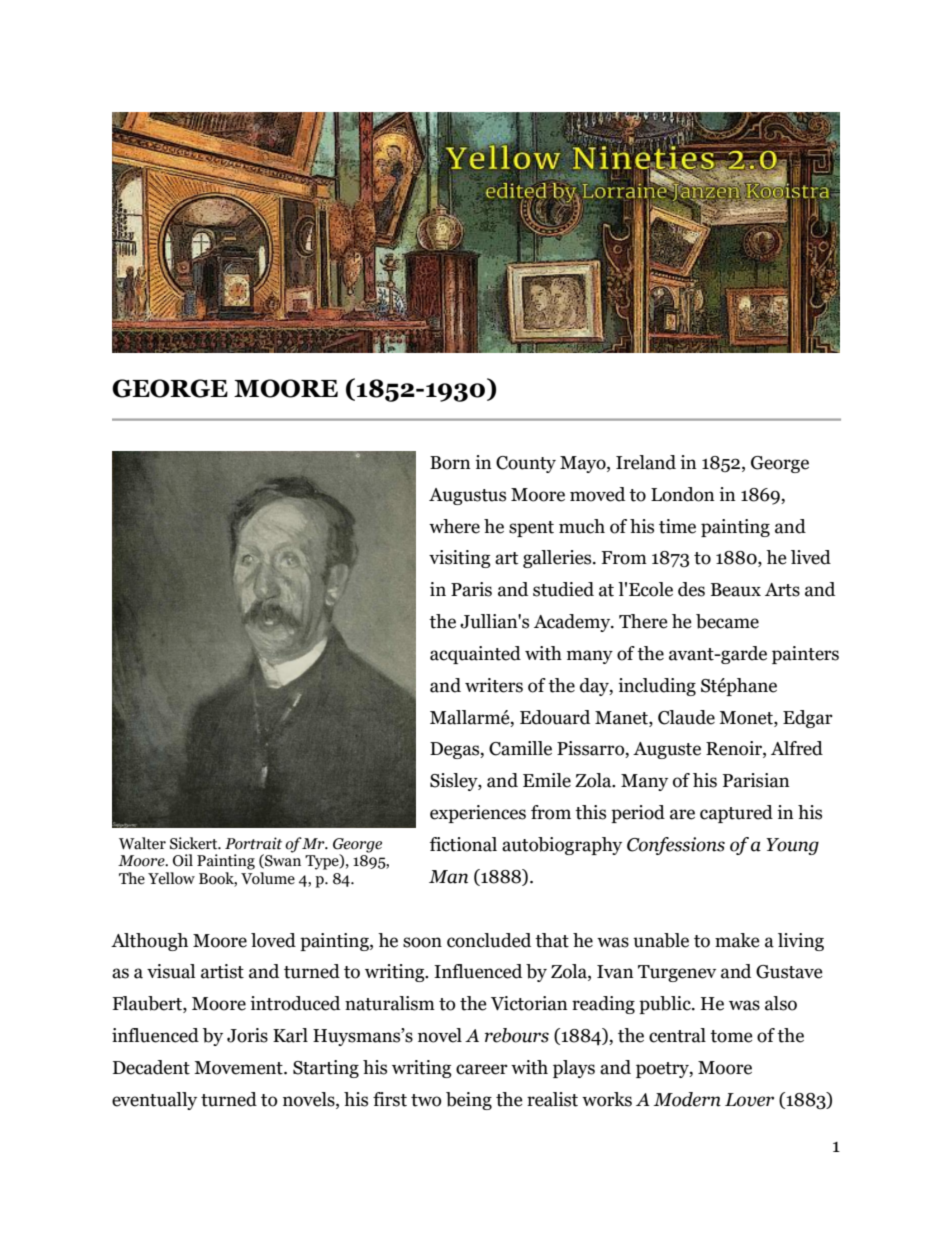  Describe the element at coordinates (478, 814) in the page. I see `experiences` at that location.
